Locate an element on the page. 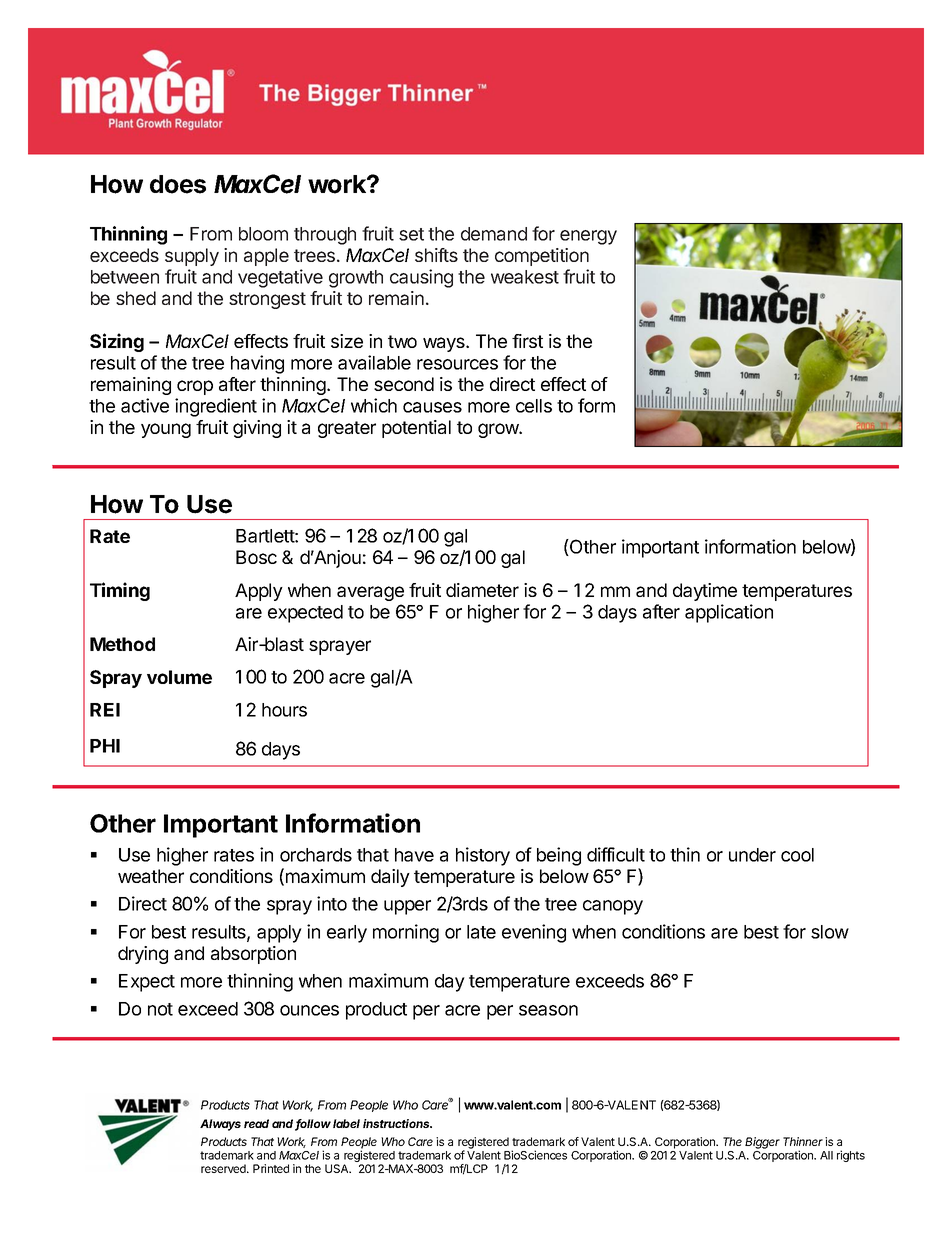 The height and width of the document is (1233, 952). late is located at coordinates (481, 932).
